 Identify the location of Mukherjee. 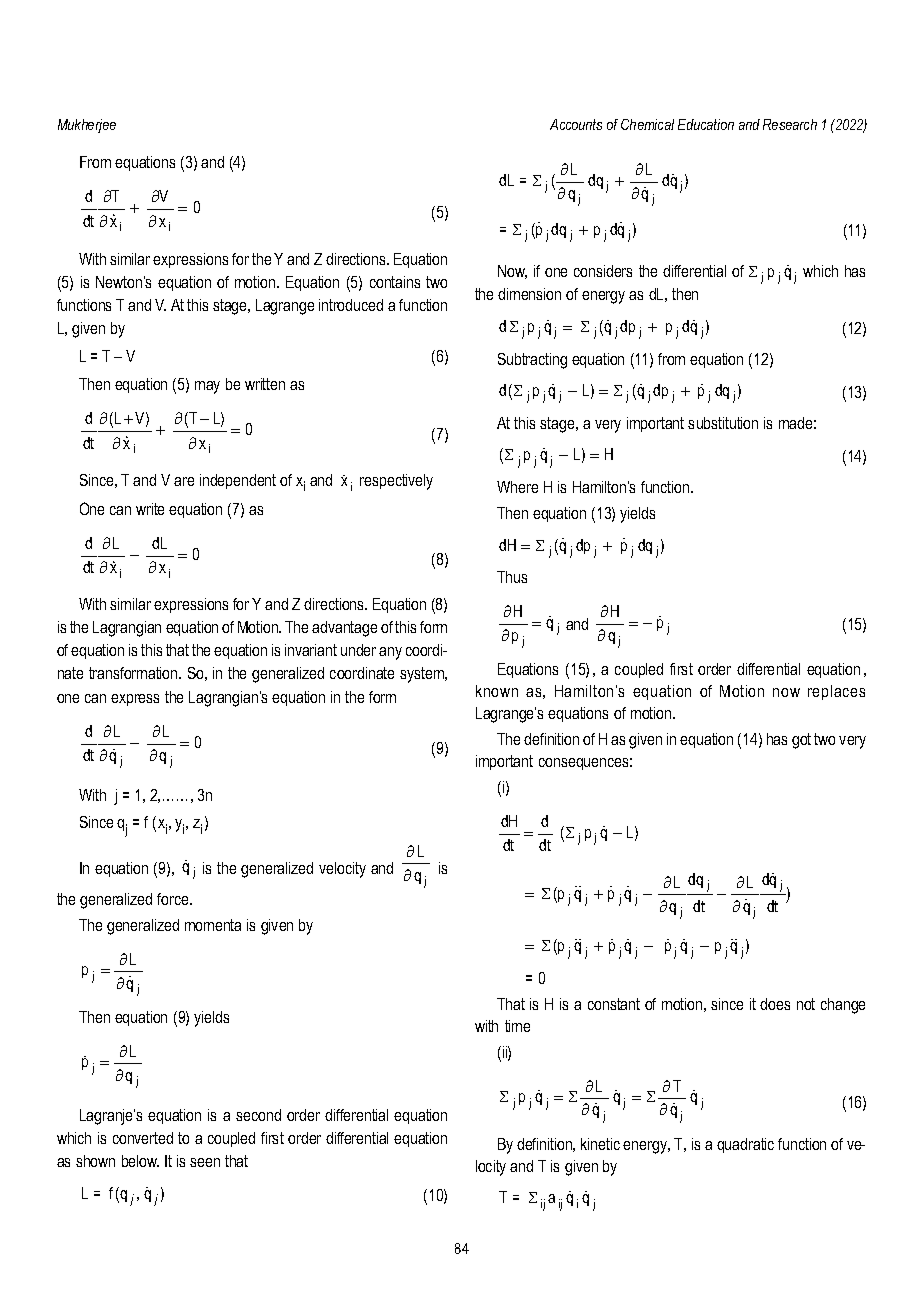
(87, 126).
